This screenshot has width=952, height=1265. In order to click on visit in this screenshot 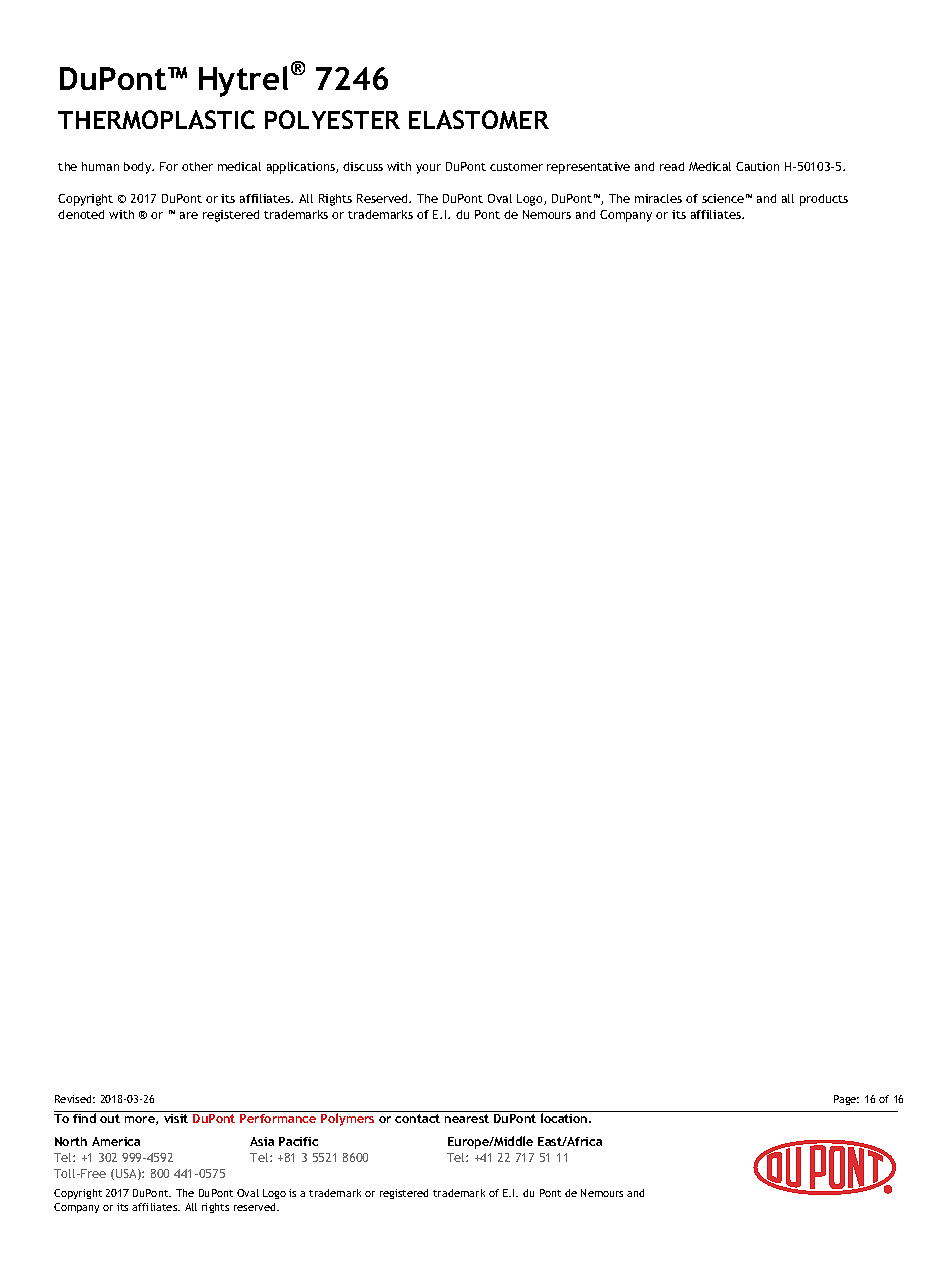, I will do `click(176, 1118)`.
